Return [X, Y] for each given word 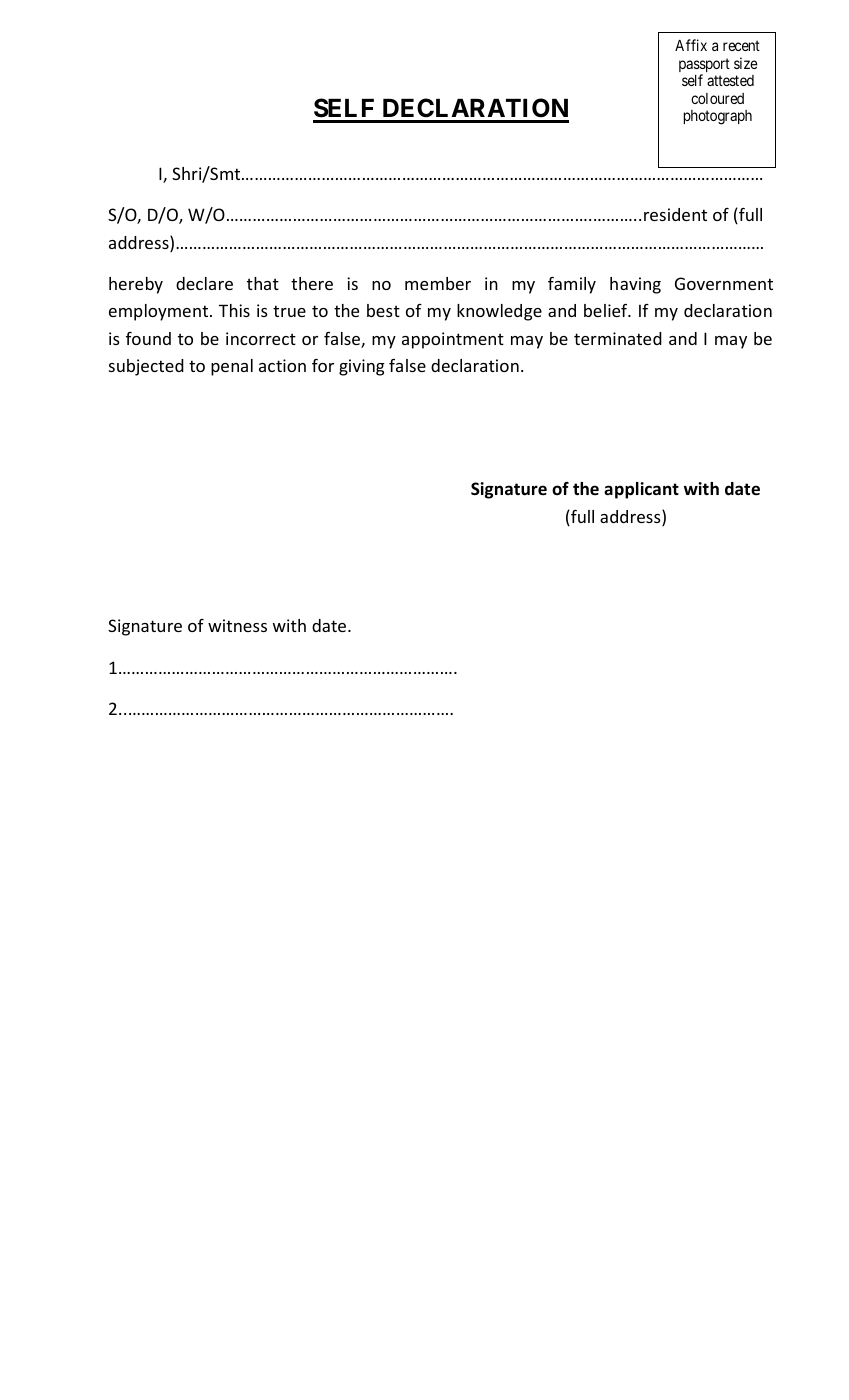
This [234, 310]
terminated [618, 338]
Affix [691, 45]
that [263, 283]
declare [204, 283]
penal [232, 367]
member [438, 283]
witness [237, 625]
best [383, 310]
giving [362, 367]
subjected [146, 367]
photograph [717, 117]
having [635, 285]
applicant [641, 490]
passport [704, 66]
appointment [453, 340]
